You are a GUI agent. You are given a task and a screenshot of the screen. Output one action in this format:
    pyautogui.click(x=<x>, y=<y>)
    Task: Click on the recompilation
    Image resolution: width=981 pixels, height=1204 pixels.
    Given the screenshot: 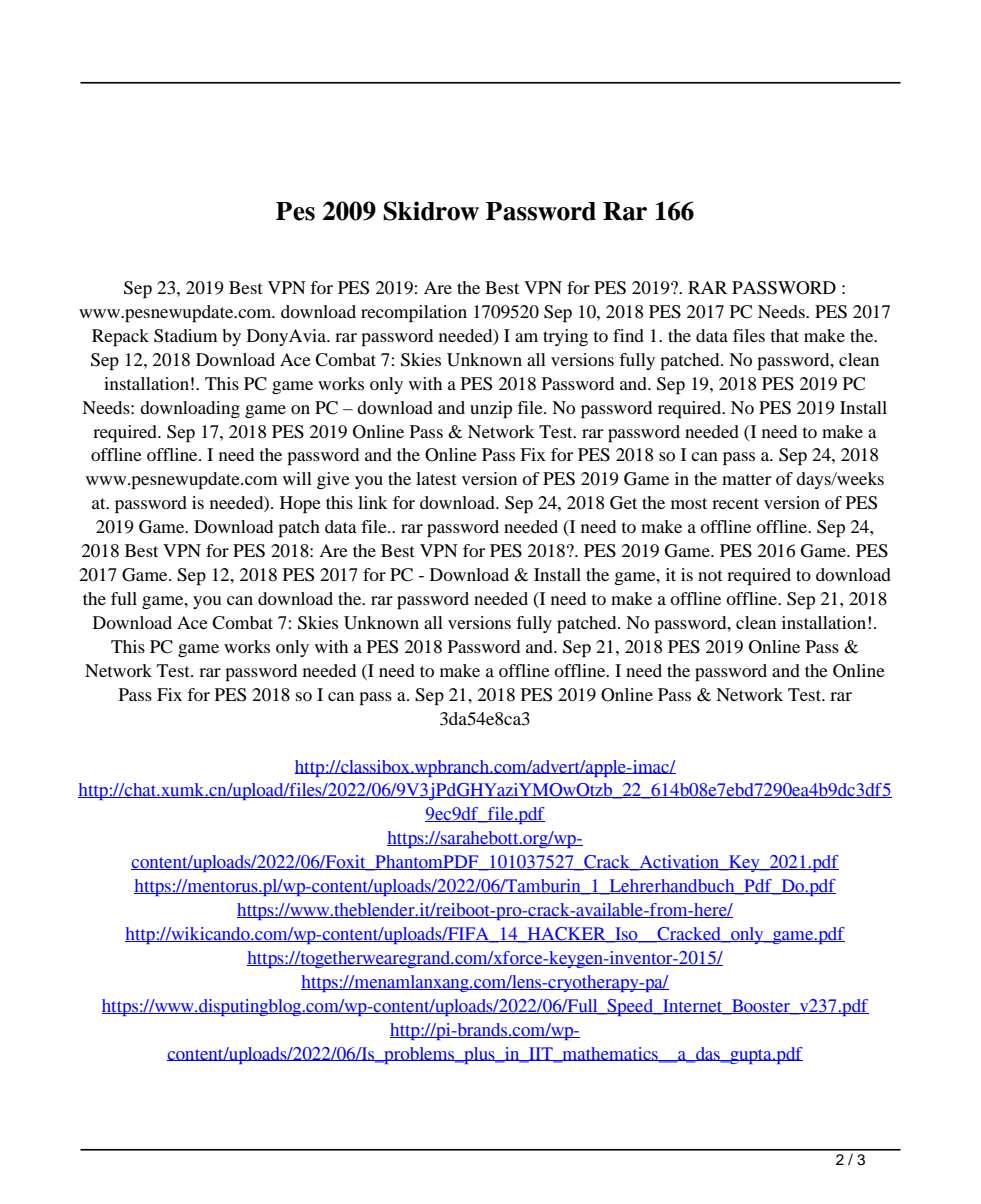 What is the action you would take?
    pyautogui.click(x=414, y=313)
